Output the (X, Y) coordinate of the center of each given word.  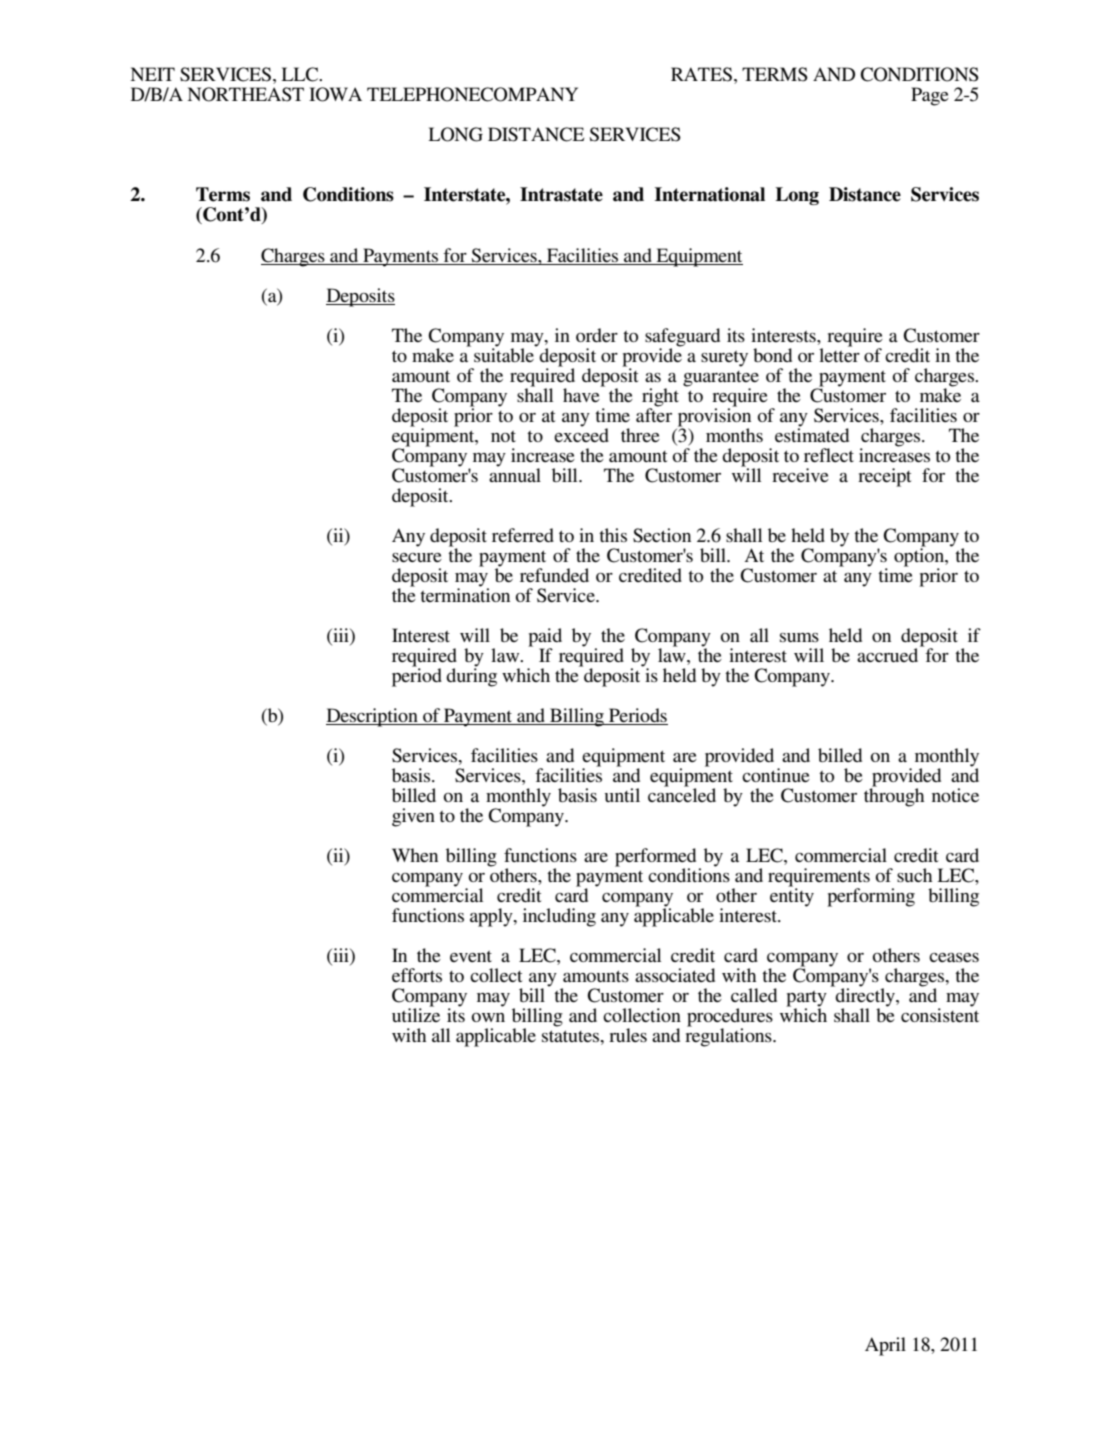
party (806, 1000)
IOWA (335, 94)
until (622, 795)
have (582, 394)
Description (373, 717)
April (885, 1346)
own (488, 1017)
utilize (416, 1014)
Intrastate (561, 194)
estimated (812, 434)
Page (930, 96)
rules (628, 1035)
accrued (889, 654)
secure (417, 557)
